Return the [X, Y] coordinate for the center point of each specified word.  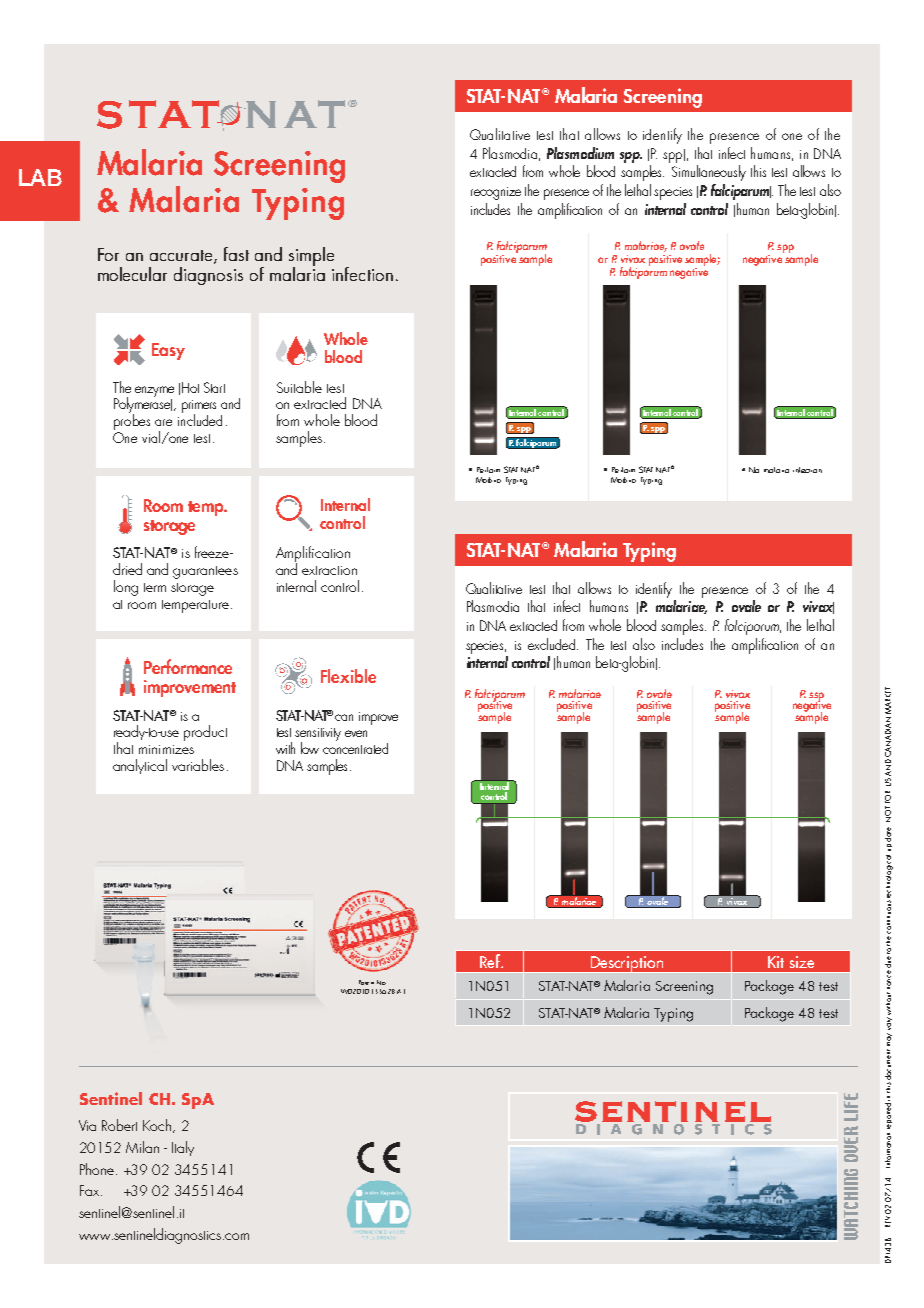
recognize [496, 193]
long [126, 588]
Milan [142, 1147]
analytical [140, 766]
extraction [329, 570]
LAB [40, 177]
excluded [553, 644]
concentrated [355, 747]
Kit [776, 962]
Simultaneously [709, 173]
